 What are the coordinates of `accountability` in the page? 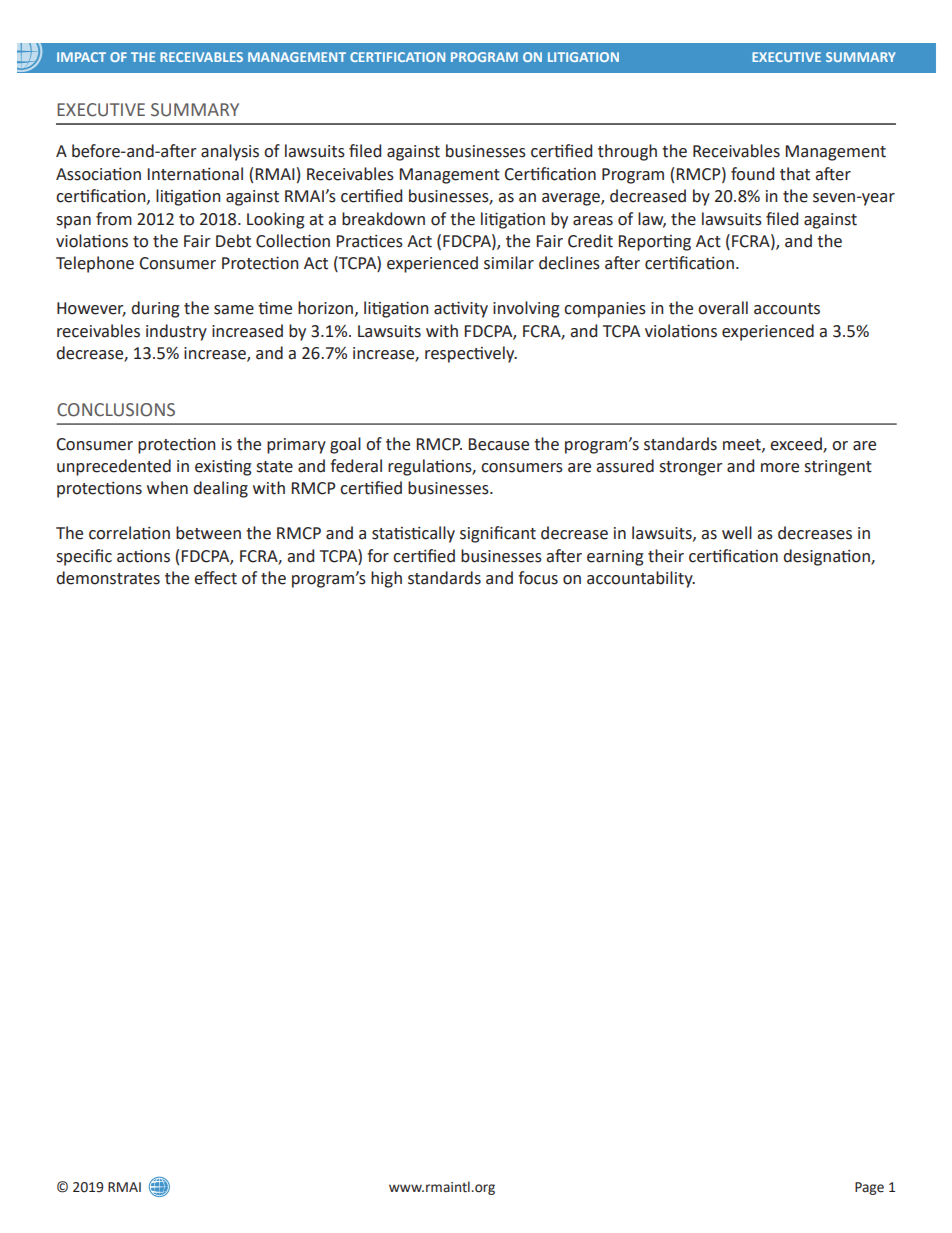 It's located at (641, 579).
